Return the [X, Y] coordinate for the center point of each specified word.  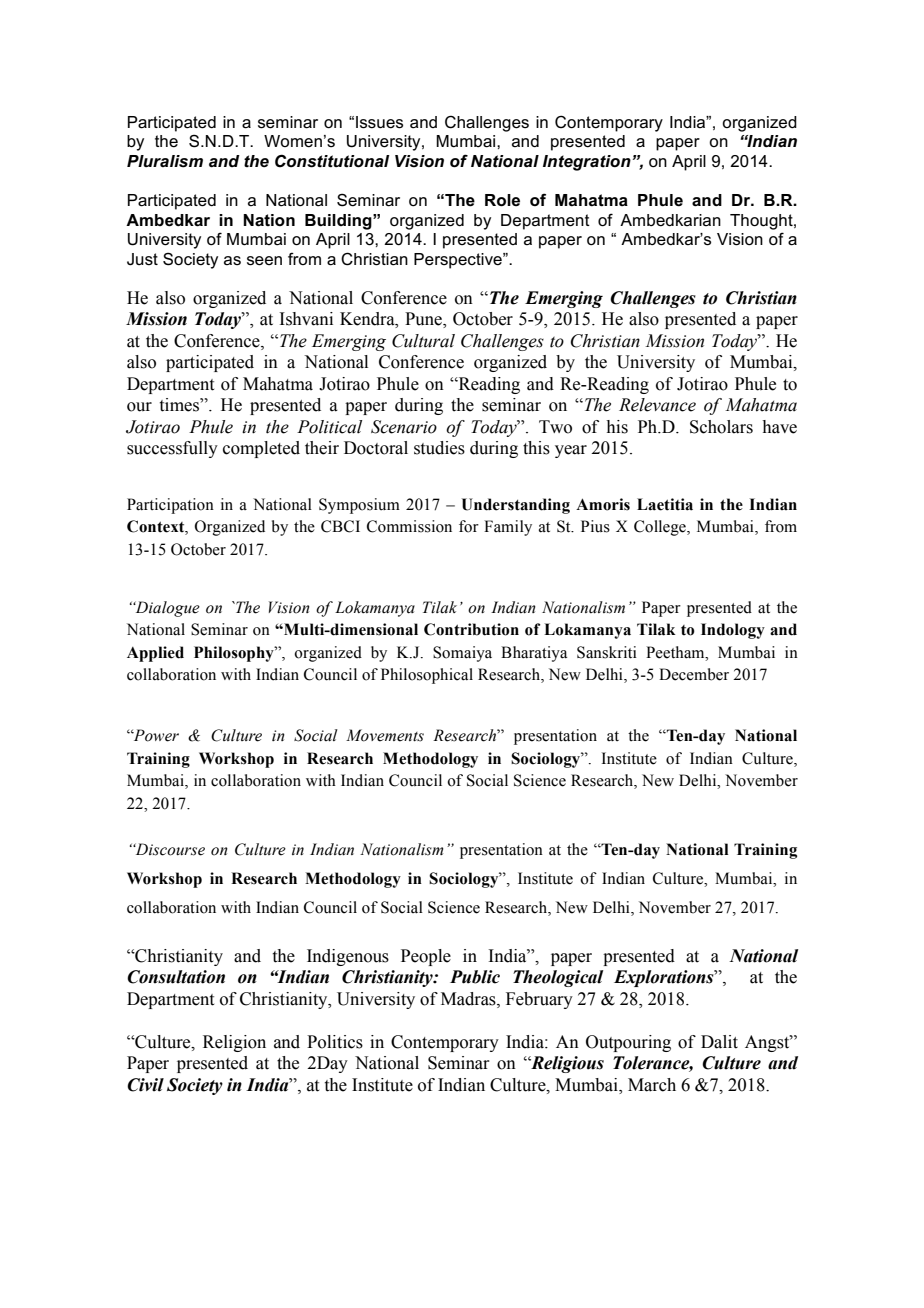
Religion [234, 1043]
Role [502, 200]
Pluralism [165, 161]
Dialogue [166, 609]
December [694, 674]
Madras [469, 999]
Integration [587, 163]
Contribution [471, 629]
